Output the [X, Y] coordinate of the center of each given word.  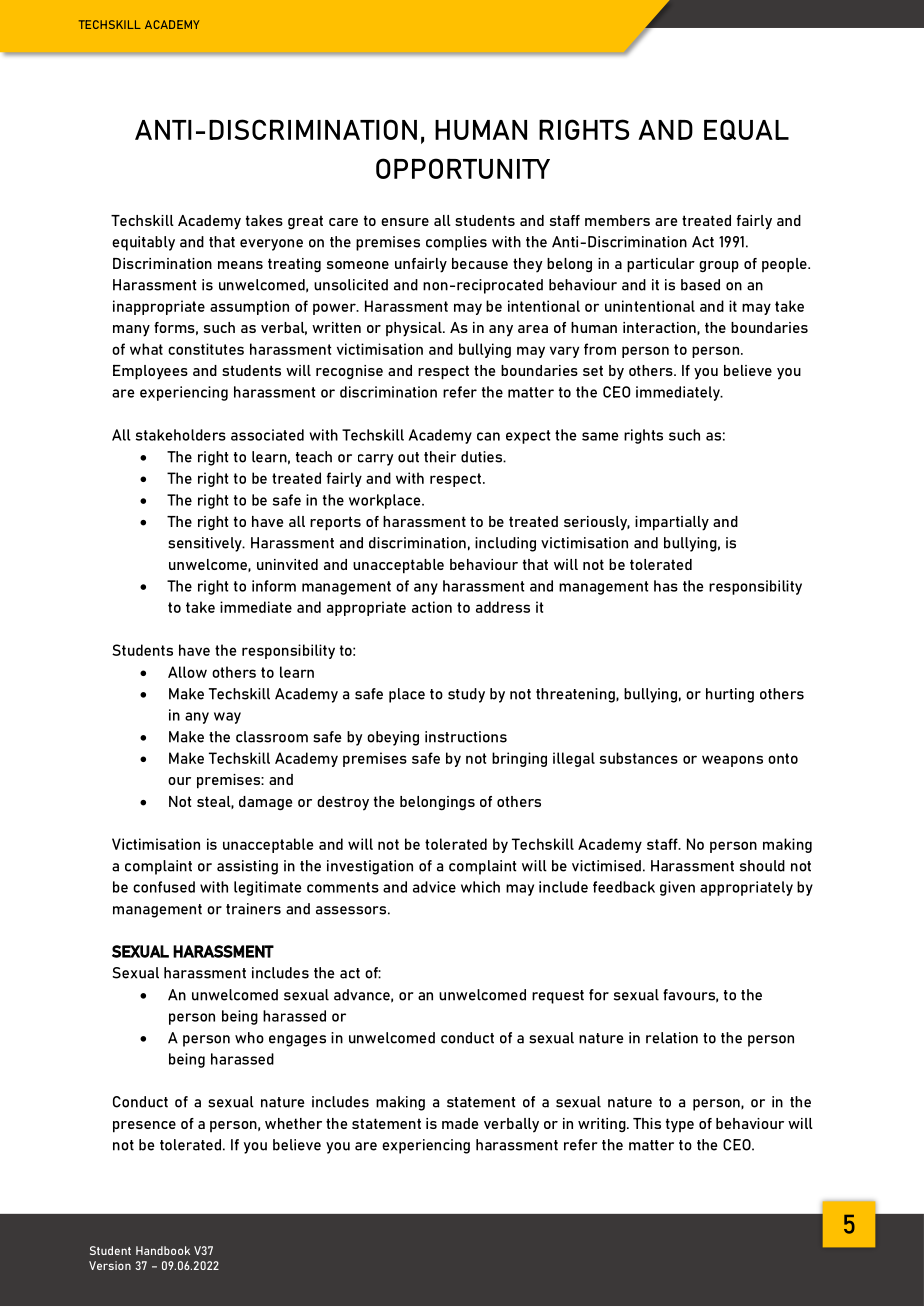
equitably [143, 243]
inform [274, 586]
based [700, 285]
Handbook [163, 1250]
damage [265, 803]
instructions [466, 737]
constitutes [206, 349]
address [503, 607]
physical [415, 329]
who [249, 1038]
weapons [732, 761]
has [666, 586]
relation [672, 1038]
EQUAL [746, 129]
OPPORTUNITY [463, 168]
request [558, 997]
